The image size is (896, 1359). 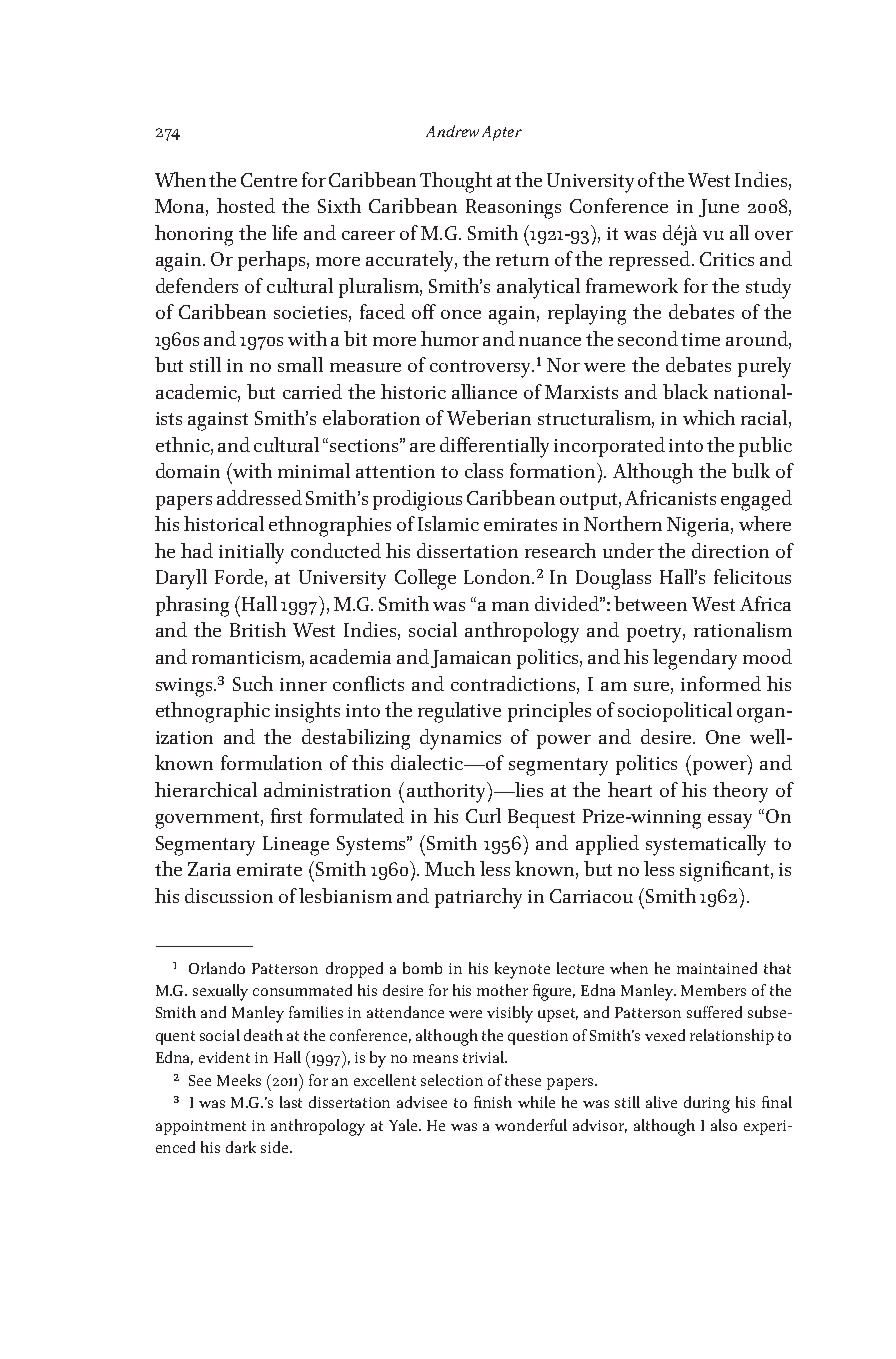 I want to click on Centre, so click(x=269, y=180).
